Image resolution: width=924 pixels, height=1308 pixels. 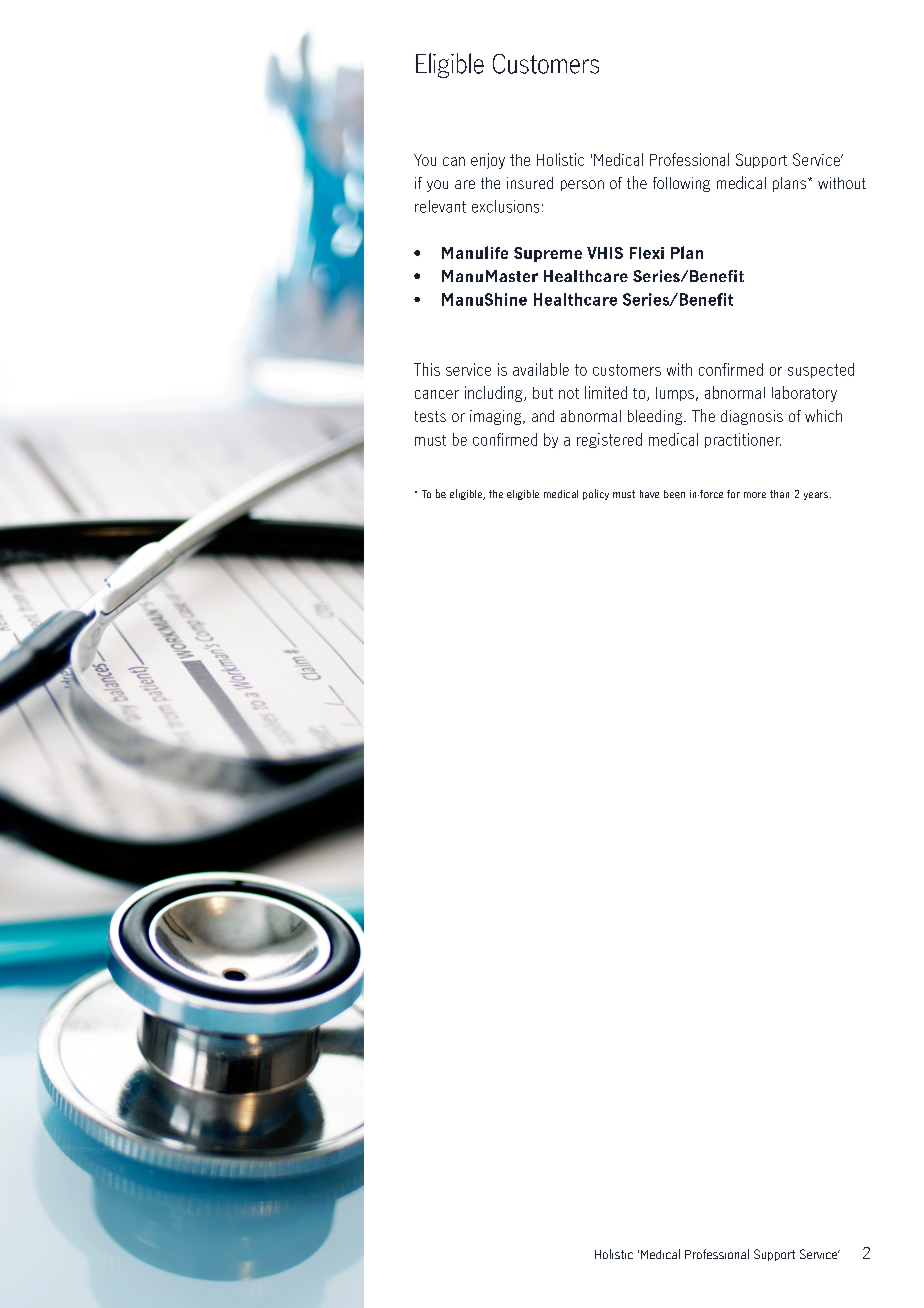 What do you see at coordinates (606, 392) in the document?
I see `limited` at bounding box center [606, 392].
